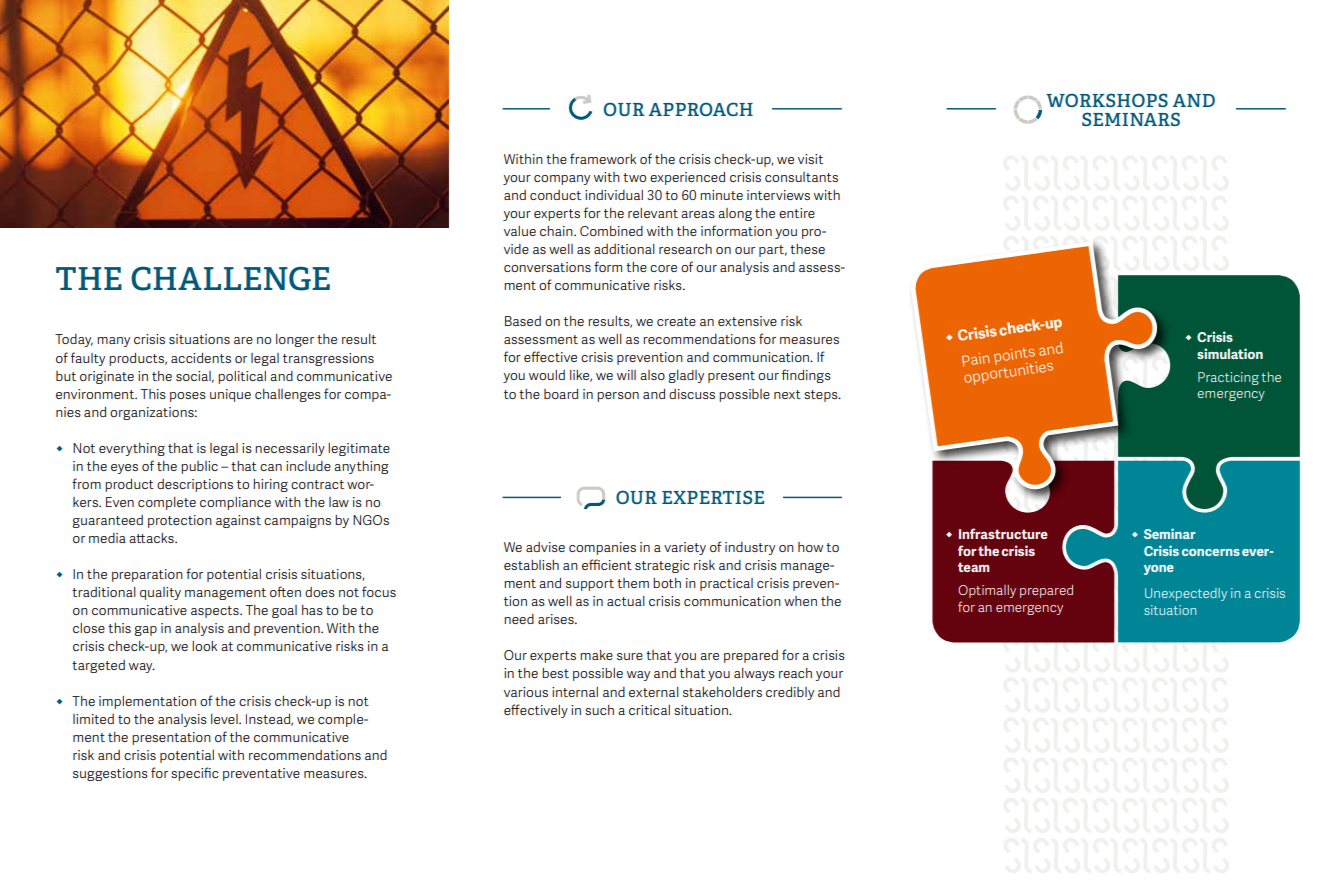 The image size is (1336, 896). Describe the element at coordinates (649, 710) in the screenshot. I see `critical` at that location.
